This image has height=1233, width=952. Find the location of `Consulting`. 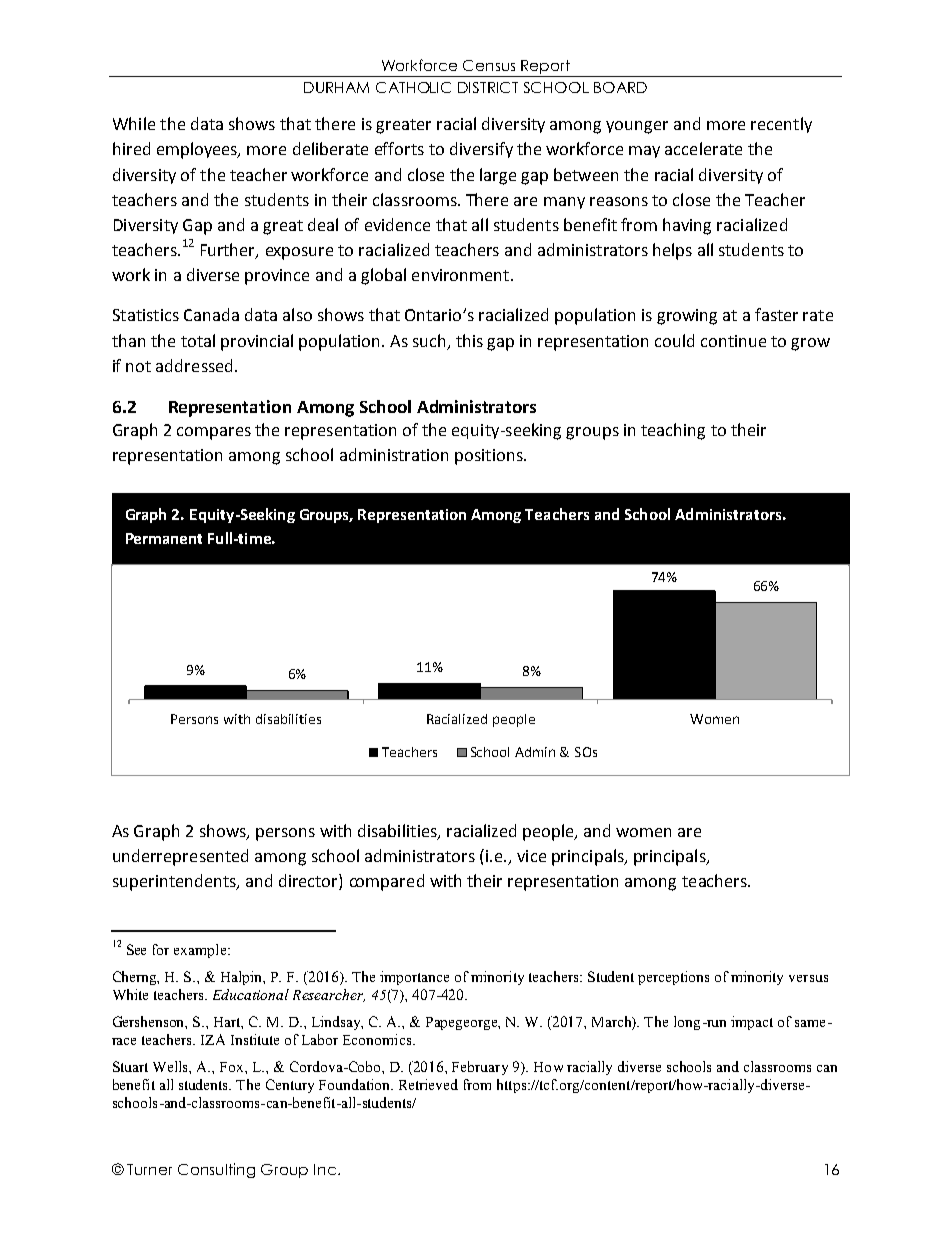

Consulting is located at coordinates (216, 1170).
